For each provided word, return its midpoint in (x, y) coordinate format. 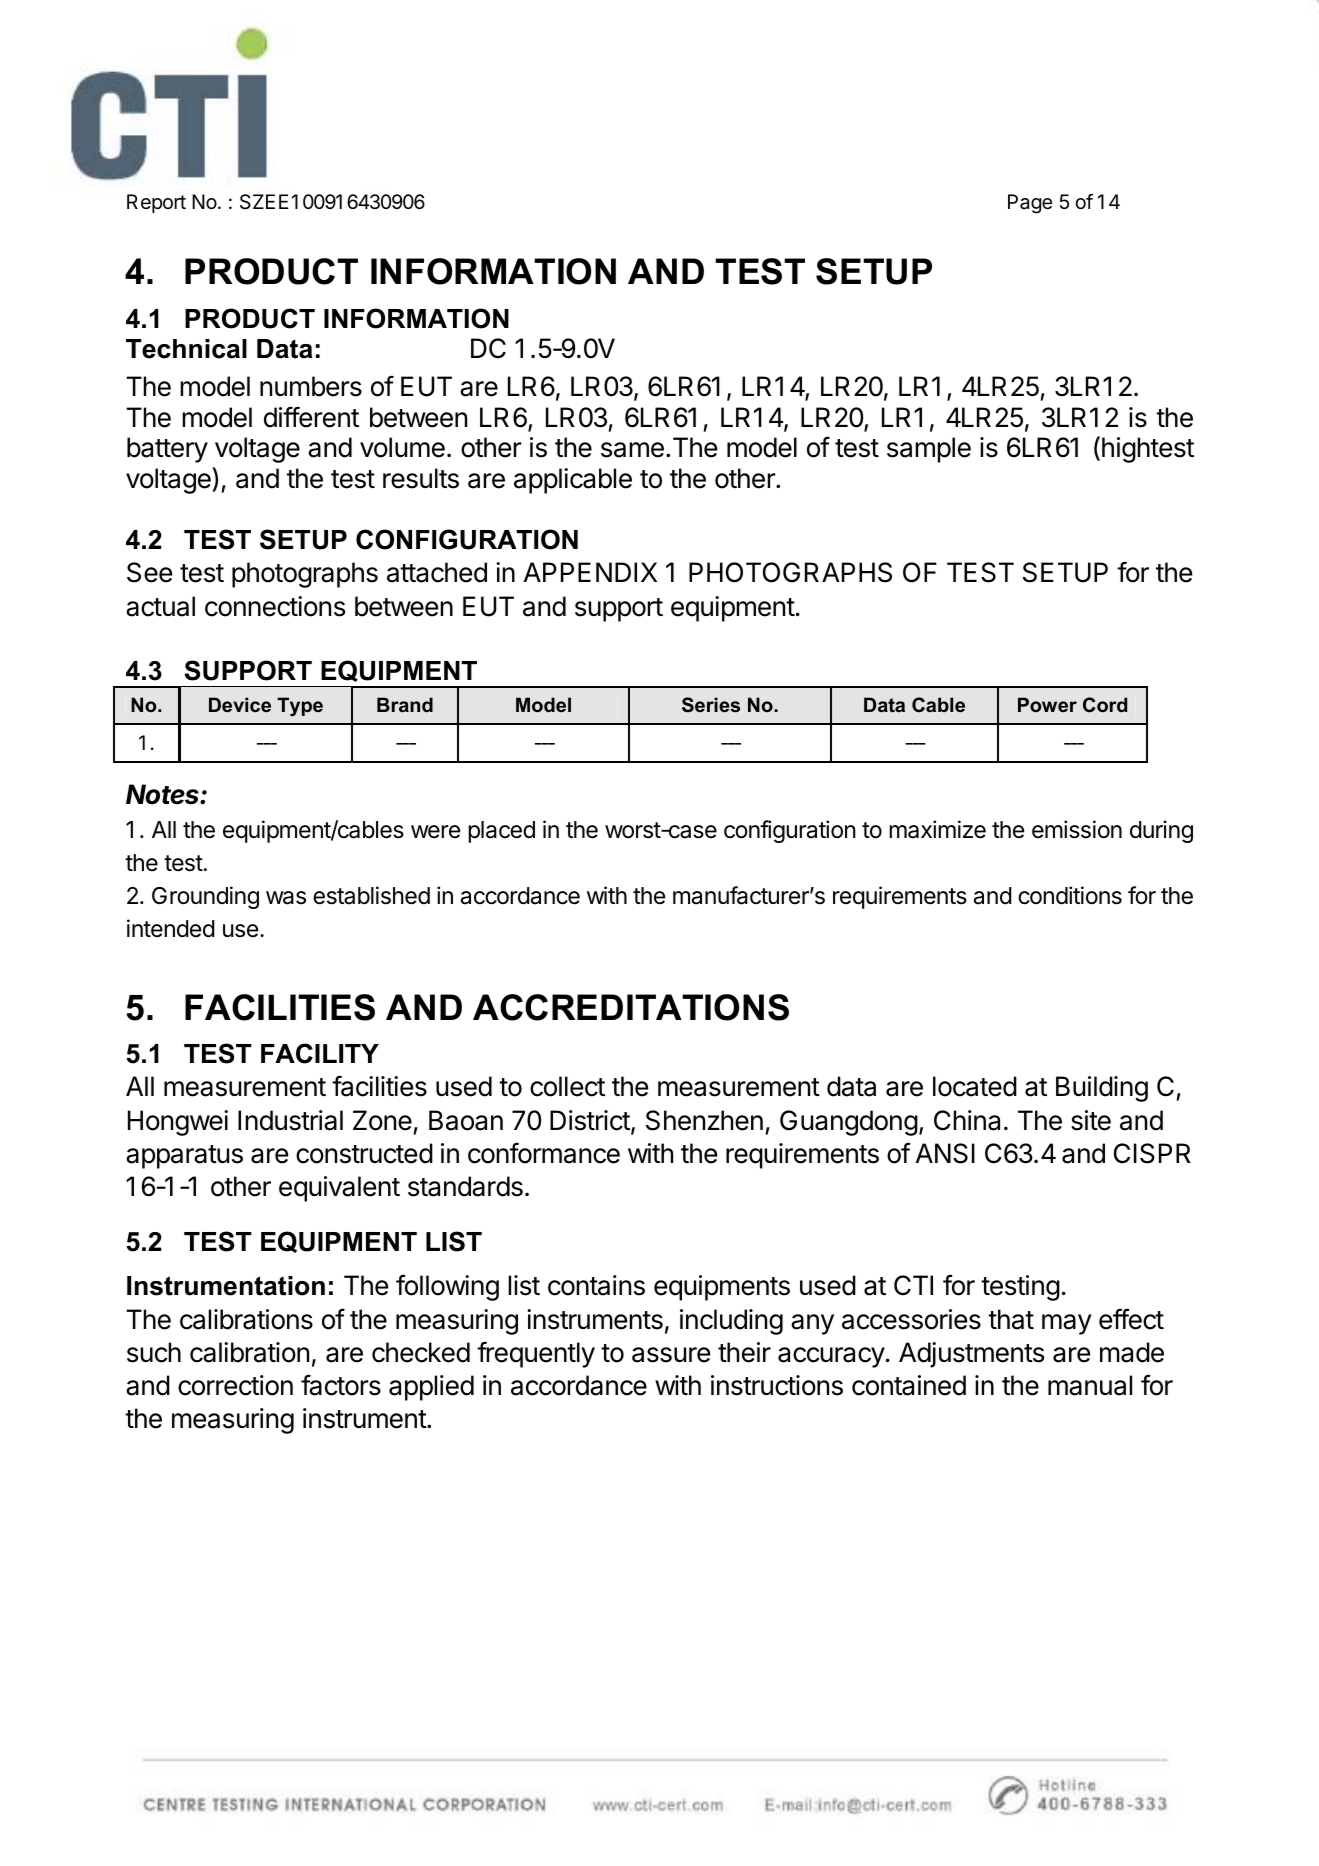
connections (275, 606)
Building (1102, 1089)
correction (235, 1385)
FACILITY (320, 1053)
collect (567, 1086)
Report (156, 203)
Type (300, 706)
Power (1047, 704)
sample (929, 450)
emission (1077, 829)
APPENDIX (590, 572)
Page (1030, 204)
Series (711, 705)
